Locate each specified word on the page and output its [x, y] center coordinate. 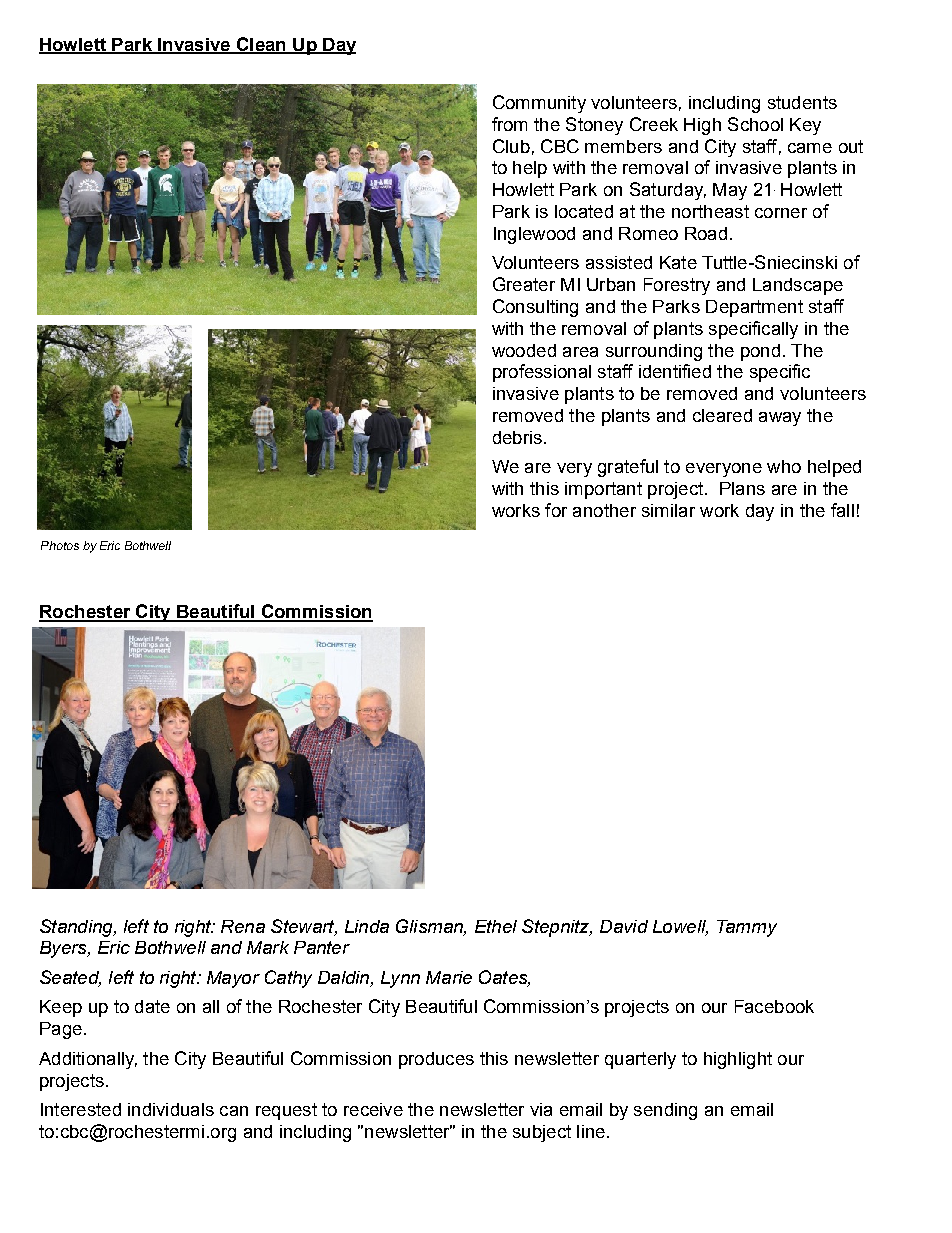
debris [517, 437]
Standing [77, 928]
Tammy [747, 928]
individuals [171, 1109]
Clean [261, 45]
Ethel [496, 926]
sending [665, 1111]
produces [436, 1060]
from [509, 124]
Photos [60, 545]
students [802, 102]
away [780, 419]
